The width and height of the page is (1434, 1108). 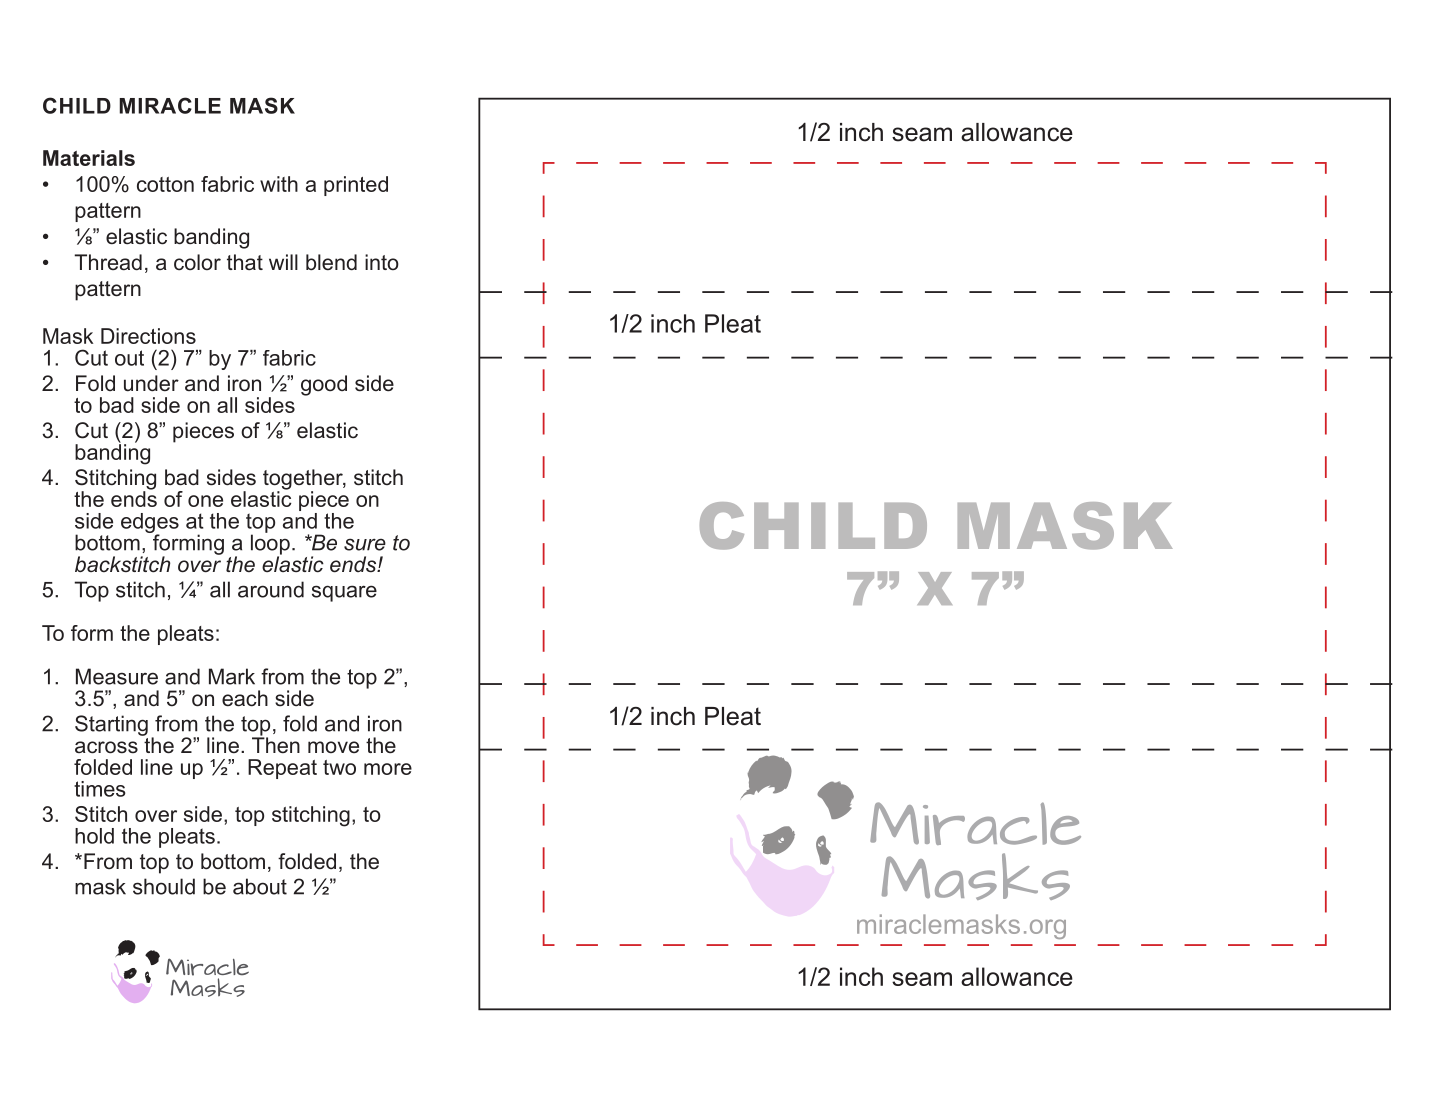 I want to click on with, so click(x=279, y=184).
